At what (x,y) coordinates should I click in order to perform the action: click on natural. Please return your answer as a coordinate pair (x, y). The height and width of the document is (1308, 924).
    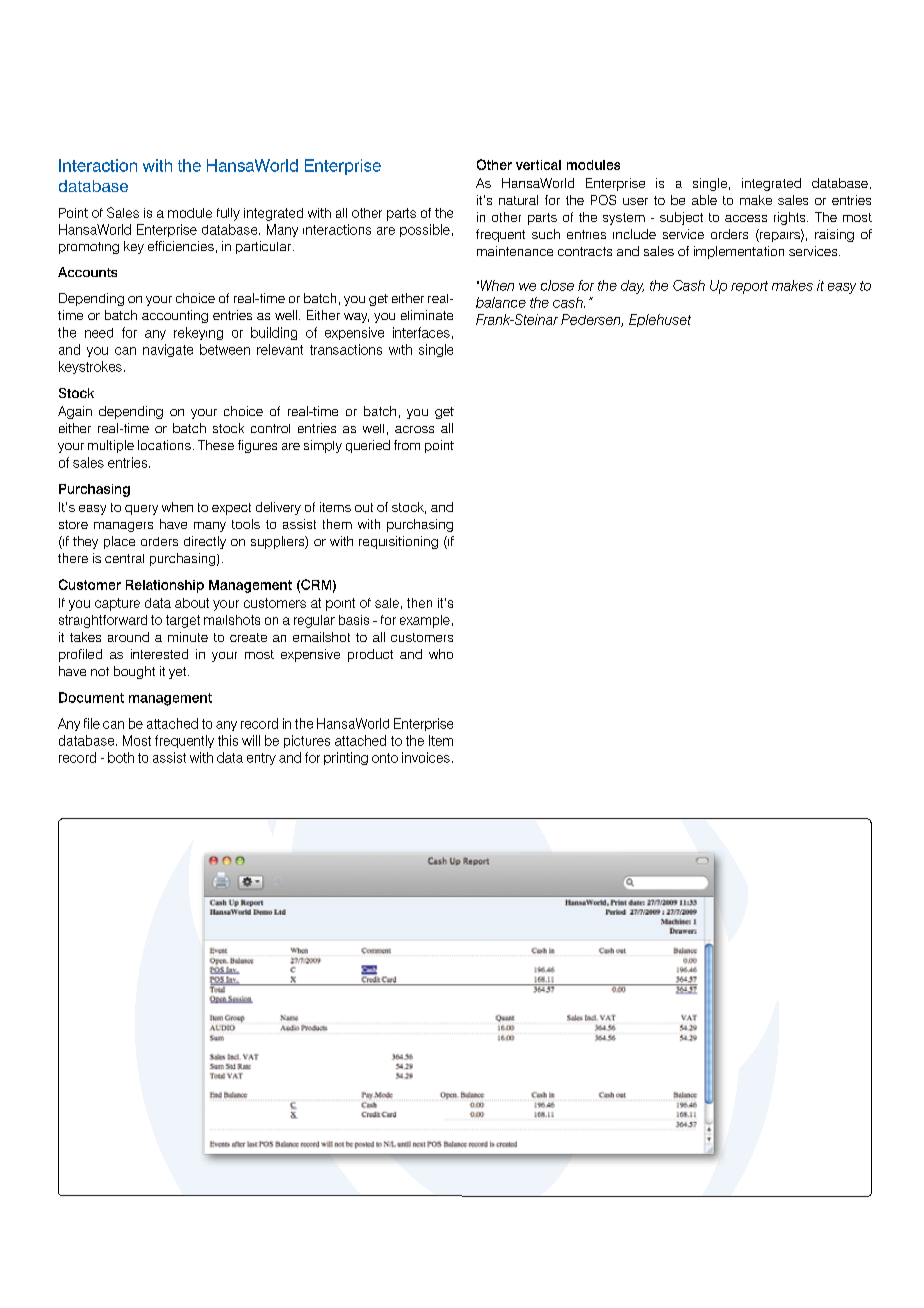
    Looking at the image, I should click on (518, 200).
